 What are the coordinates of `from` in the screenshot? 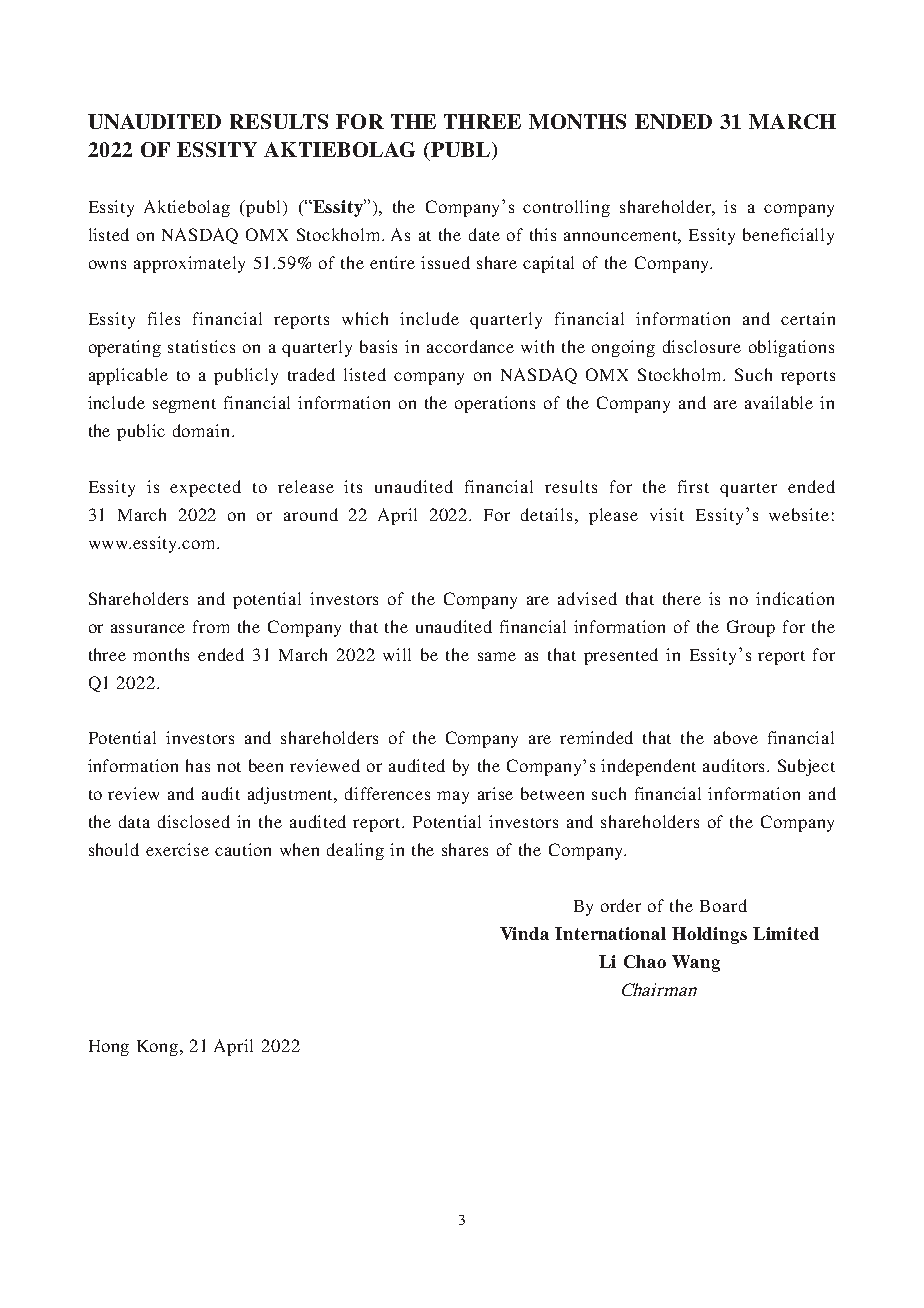 It's located at (211, 626).
